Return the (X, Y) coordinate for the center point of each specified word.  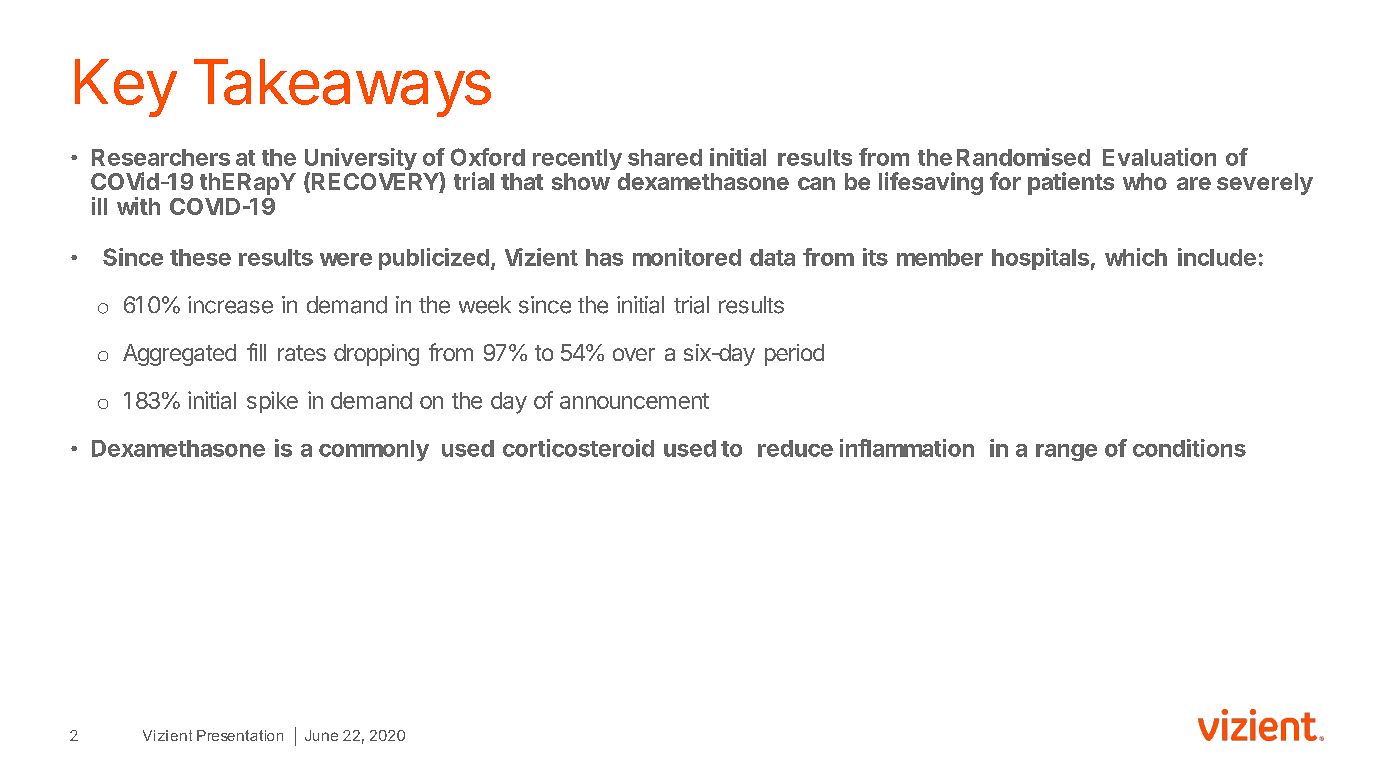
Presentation (240, 735)
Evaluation (1159, 157)
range (1066, 452)
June (321, 735)
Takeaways (342, 88)
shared (665, 157)
